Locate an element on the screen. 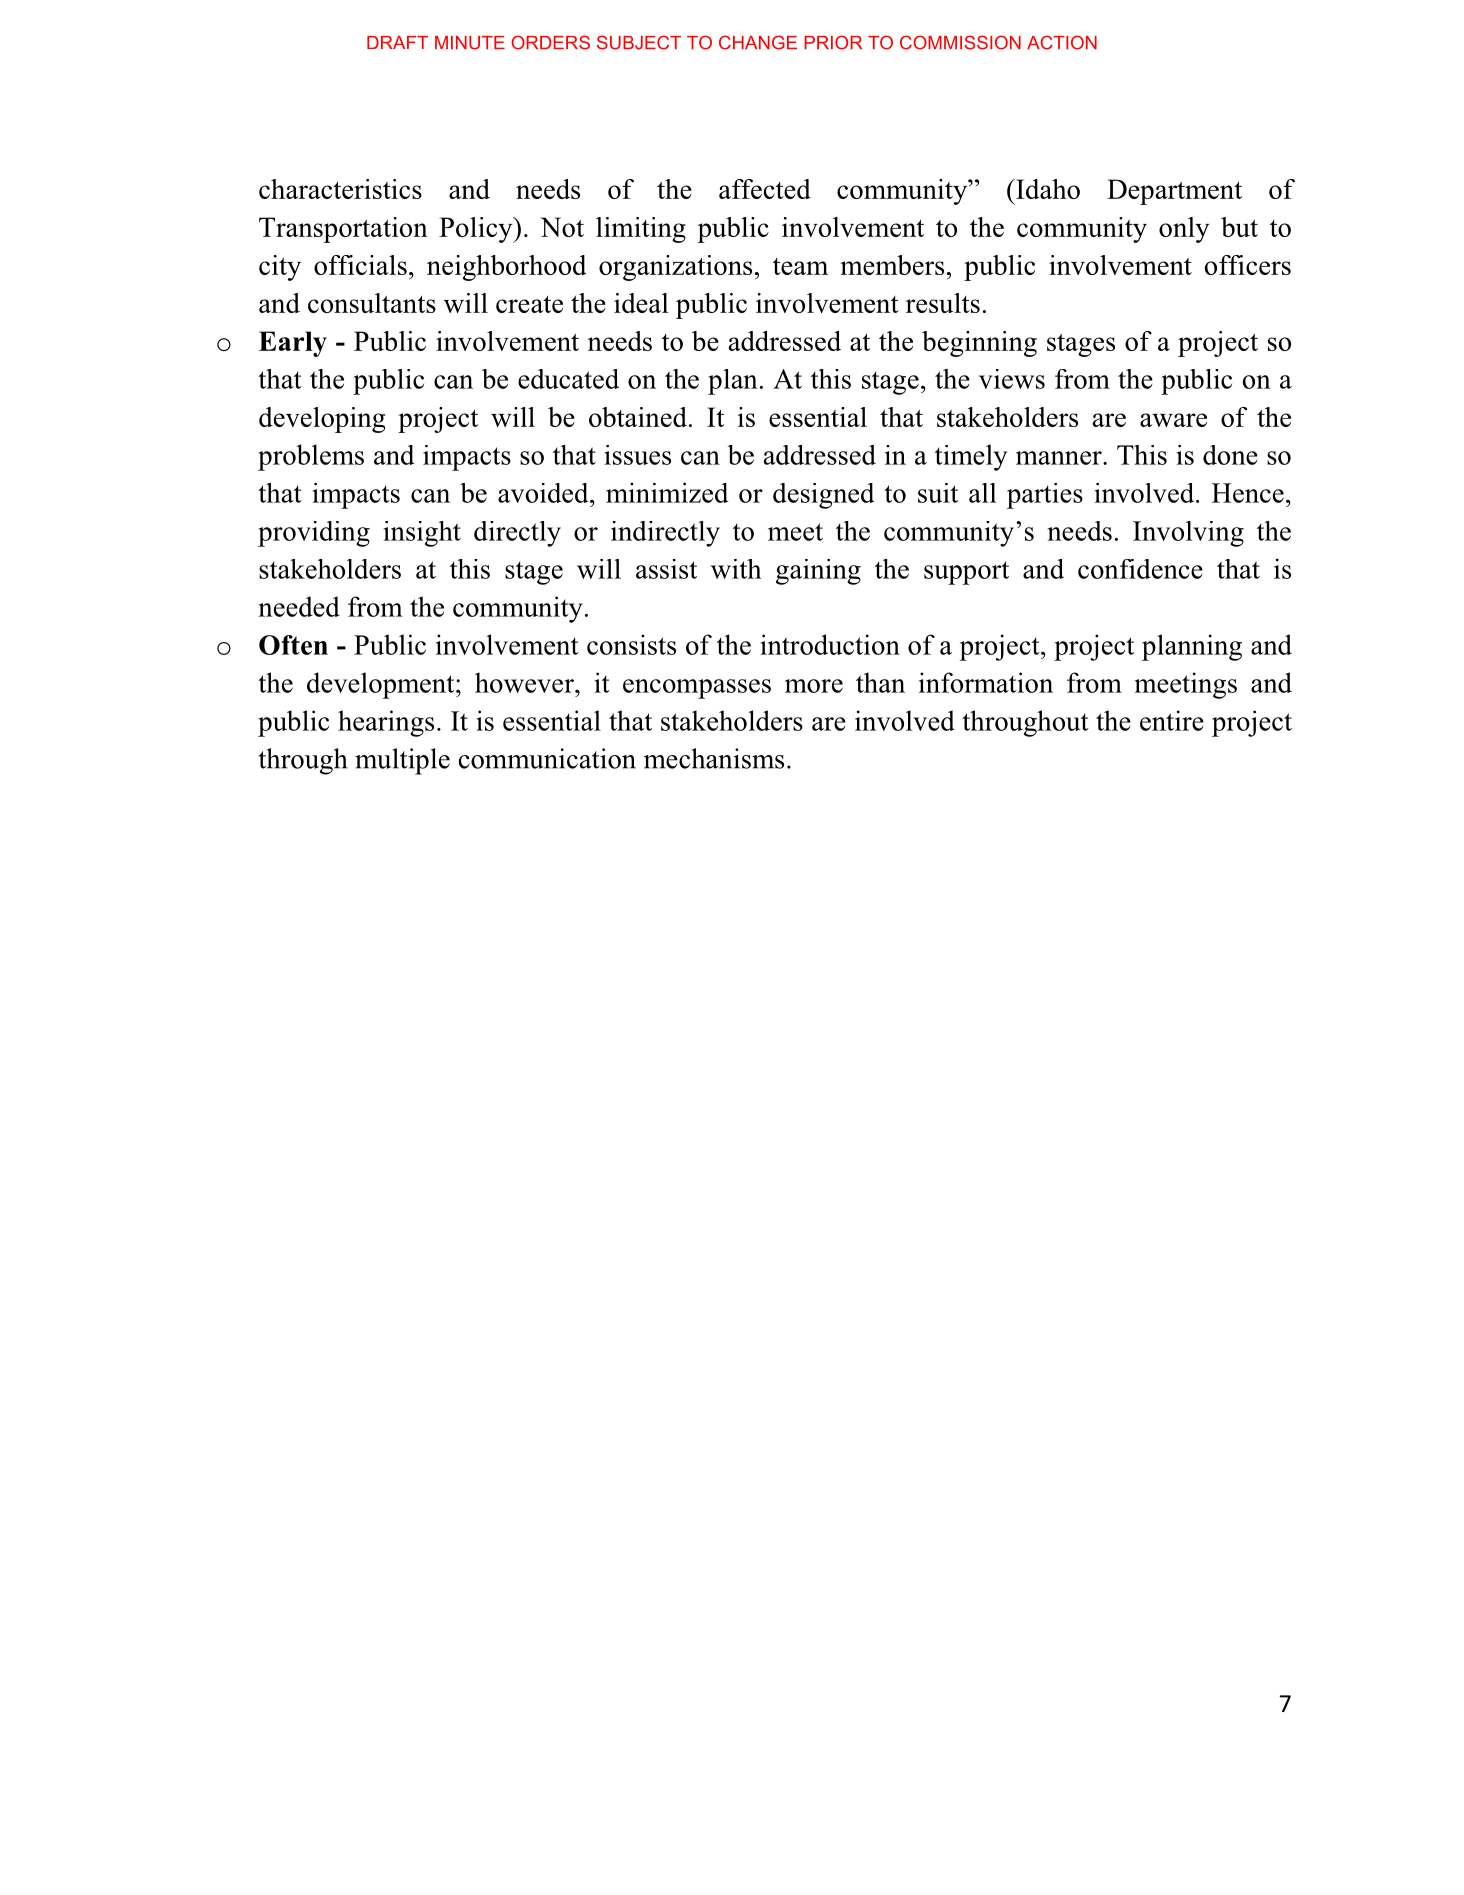 The height and width of the screenshot is (1895, 1464). DRAFT is located at coordinates (397, 42).
